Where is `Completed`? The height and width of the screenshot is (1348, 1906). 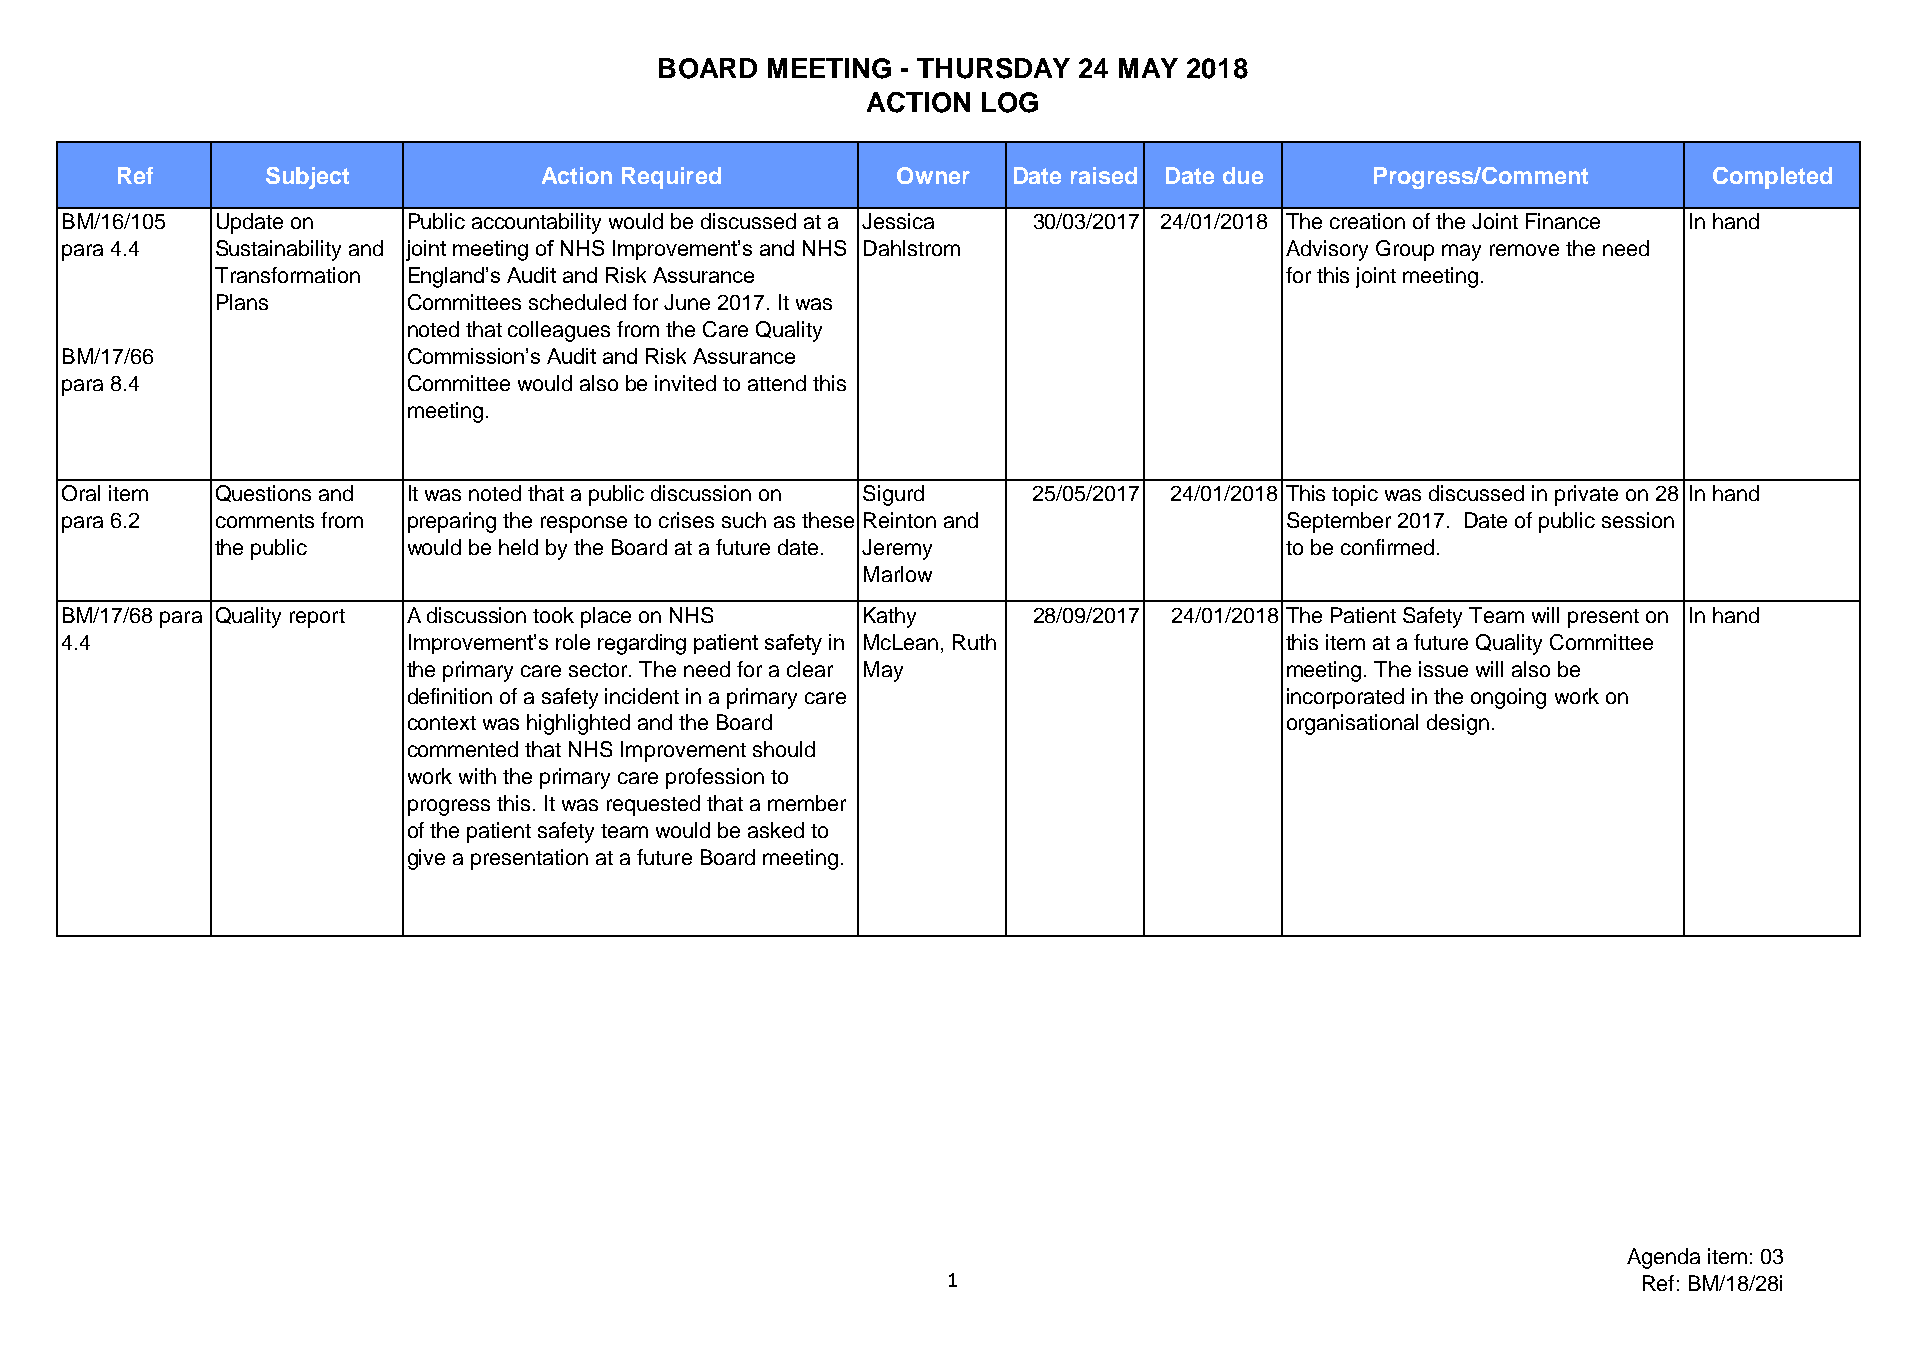 Completed is located at coordinates (1772, 178).
